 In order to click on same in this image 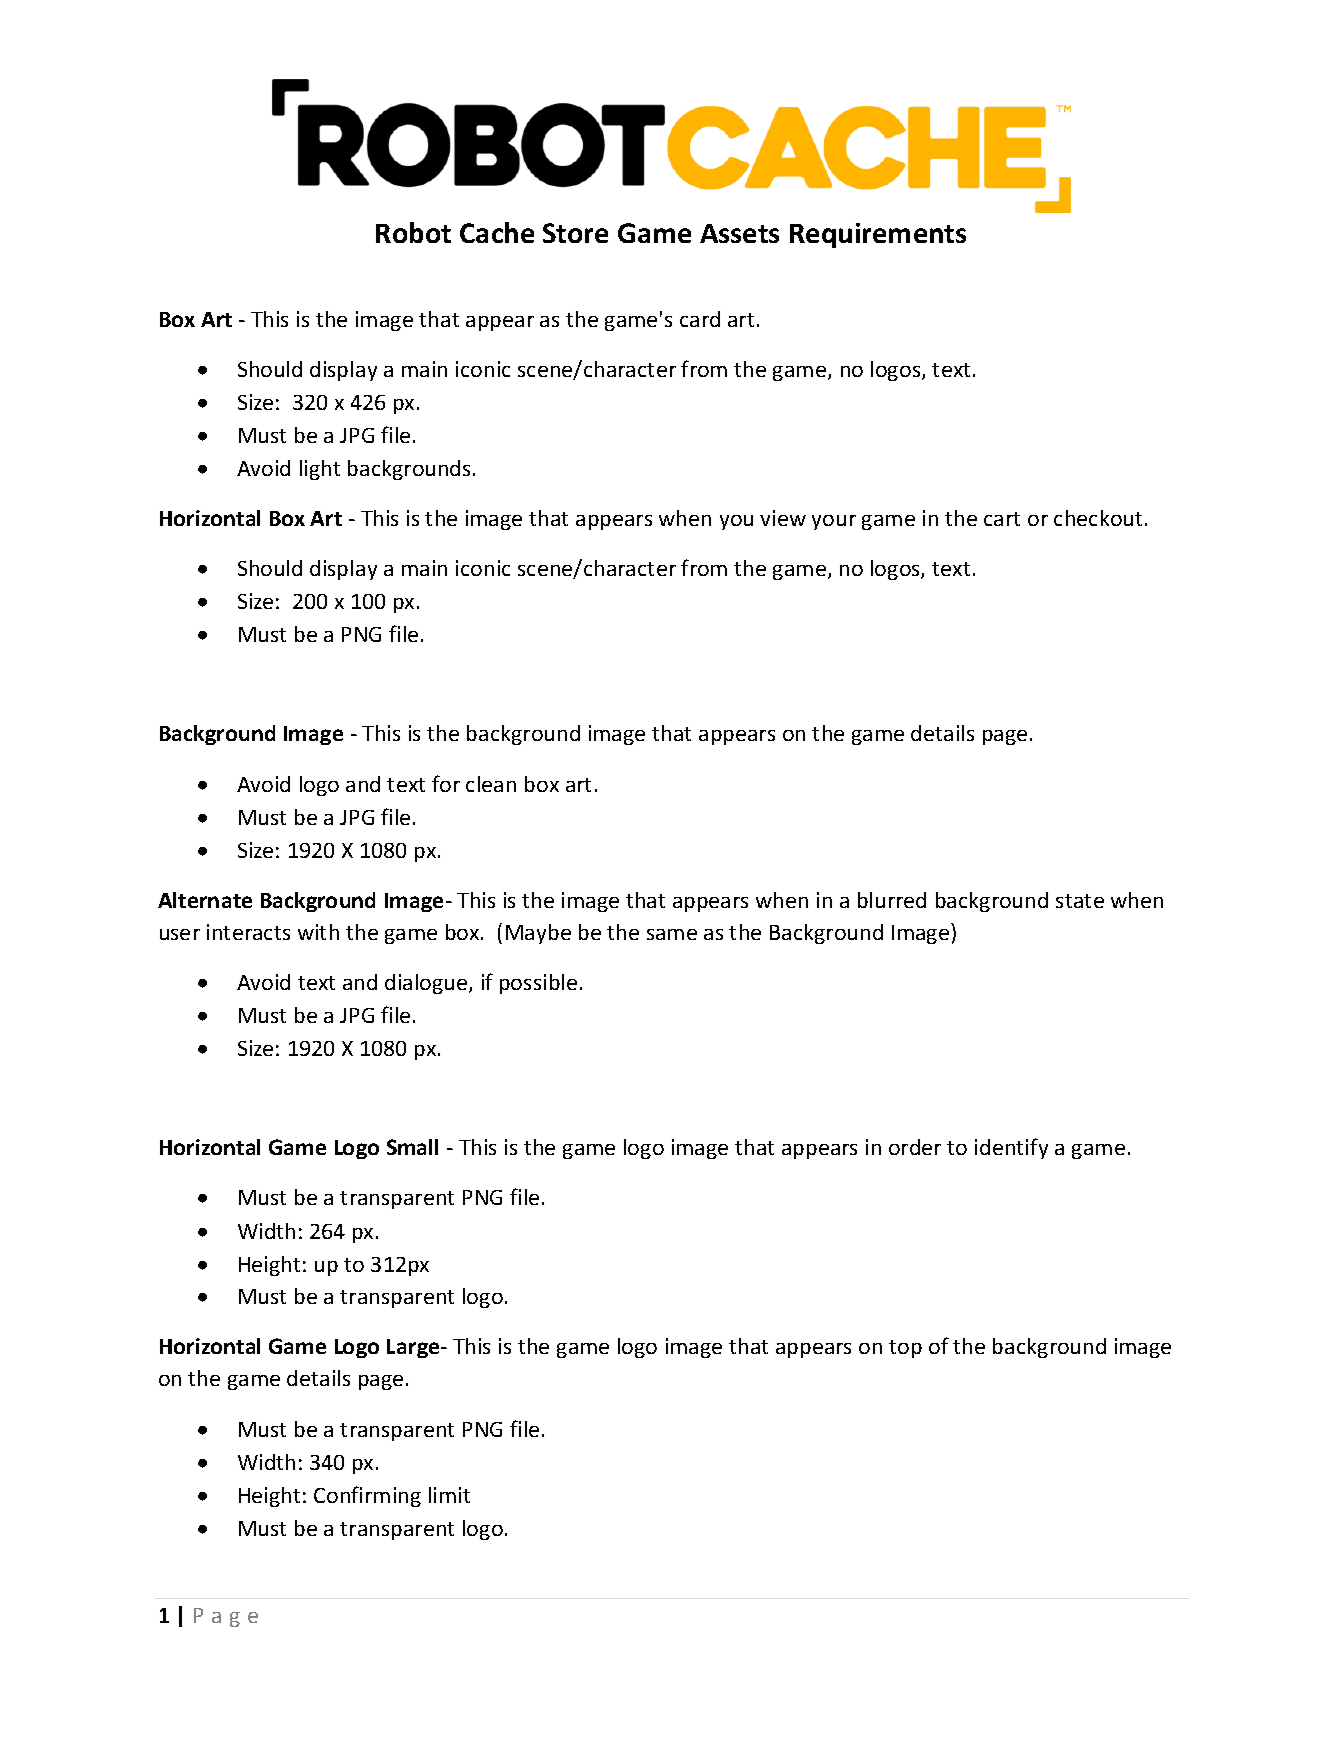, I will do `click(672, 934)`.
